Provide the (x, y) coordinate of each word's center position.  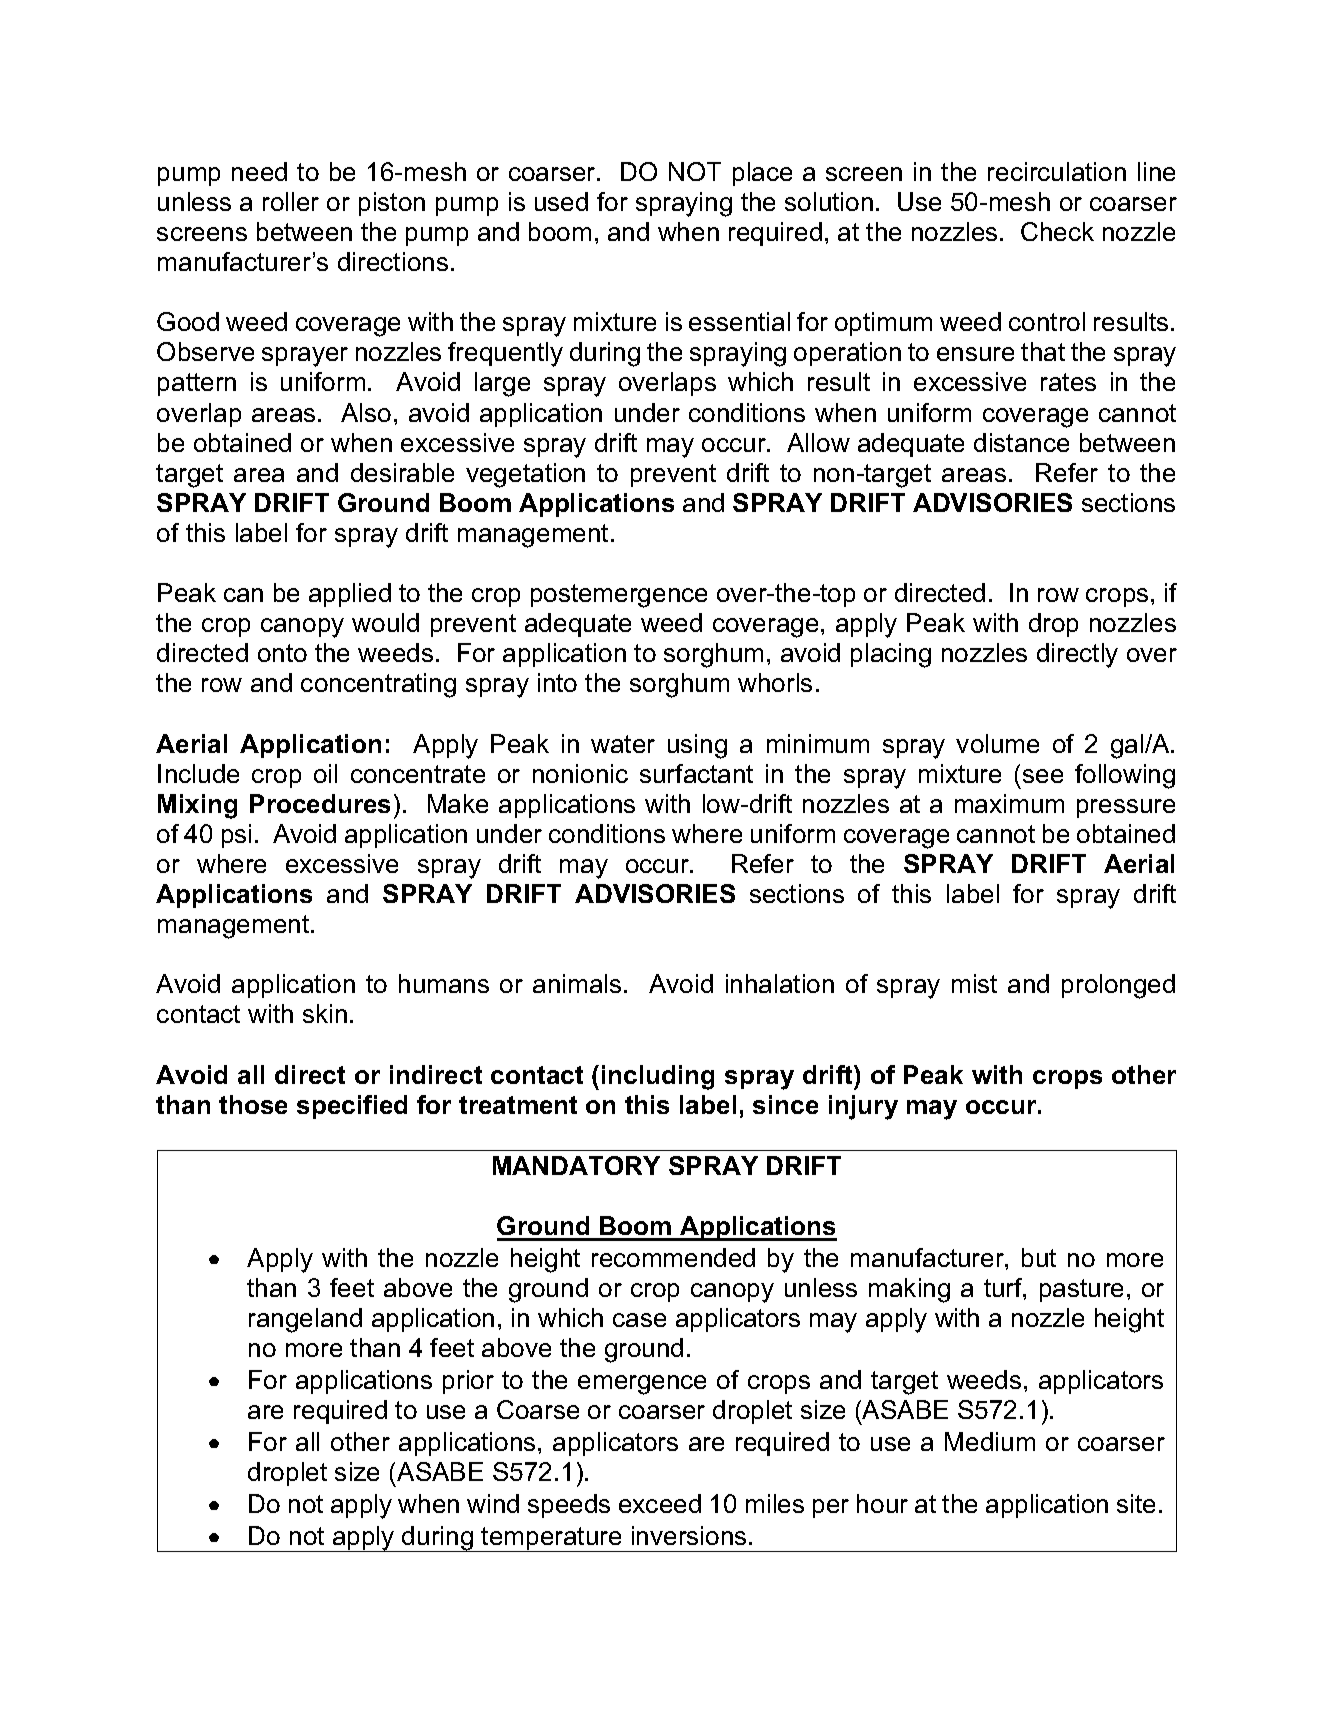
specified (352, 1107)
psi (236, 836)
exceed (660, 1503)
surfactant (696, 773)
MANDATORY (576, 1165)
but (1039, 1257)
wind (493, 1503)
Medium (990, 1441)
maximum (1009, 803)
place (762, 174)
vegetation (525, 475)
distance (1021, 442)
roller (291, 201)
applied (350, 595)
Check (1057, 231)
